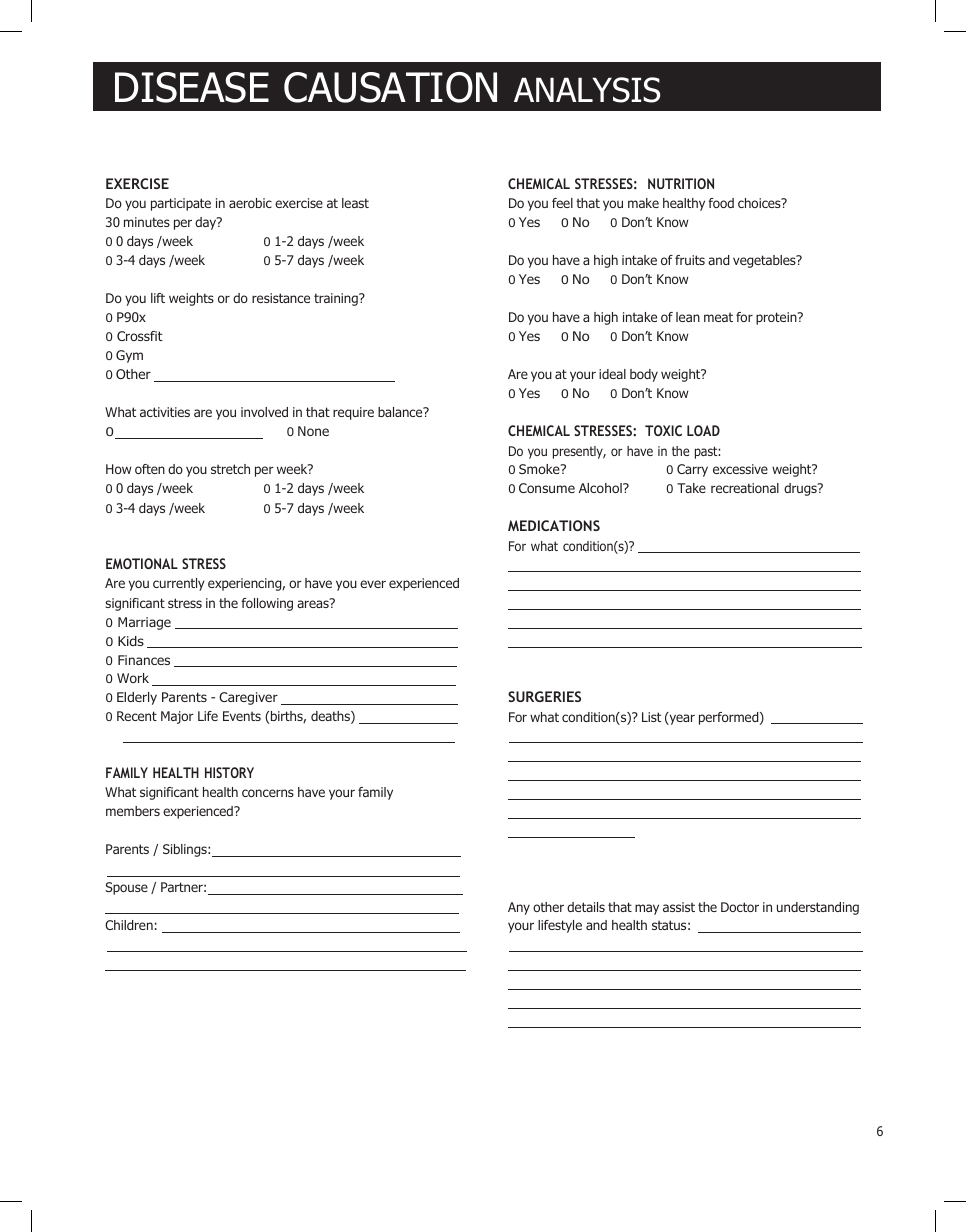  What do you see at coordinates (718, 317) in the document?
I see `meat` at bounding box center [718, 317].
